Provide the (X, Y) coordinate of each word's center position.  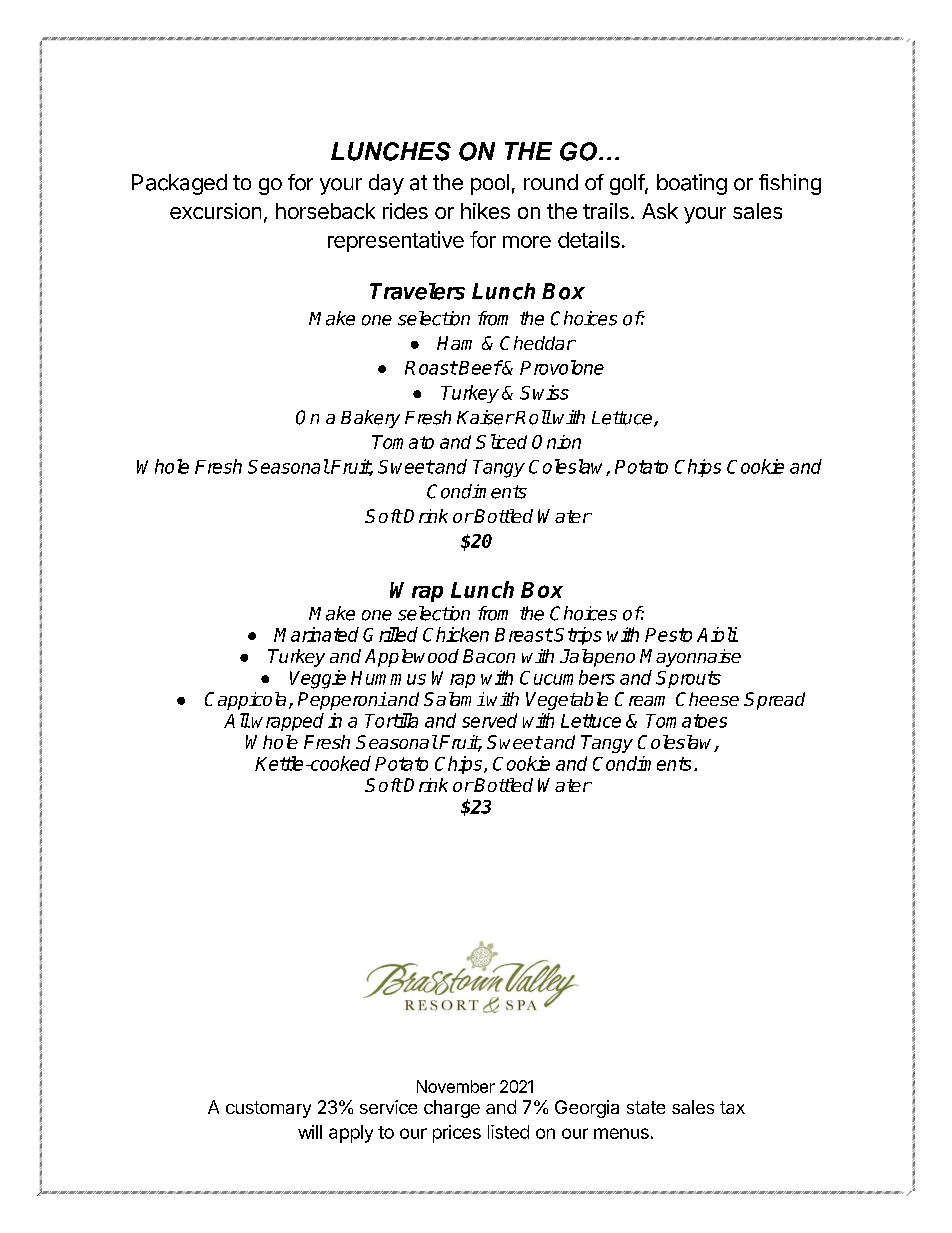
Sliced (501, 441)
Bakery (370, 419)
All (237, 720)
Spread (774, 701)
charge (452, 1109)
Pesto (668, 635)
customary (268, 1109)
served (489, 720)
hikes (485, 211)
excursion (215, 211)
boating (692, 184)
